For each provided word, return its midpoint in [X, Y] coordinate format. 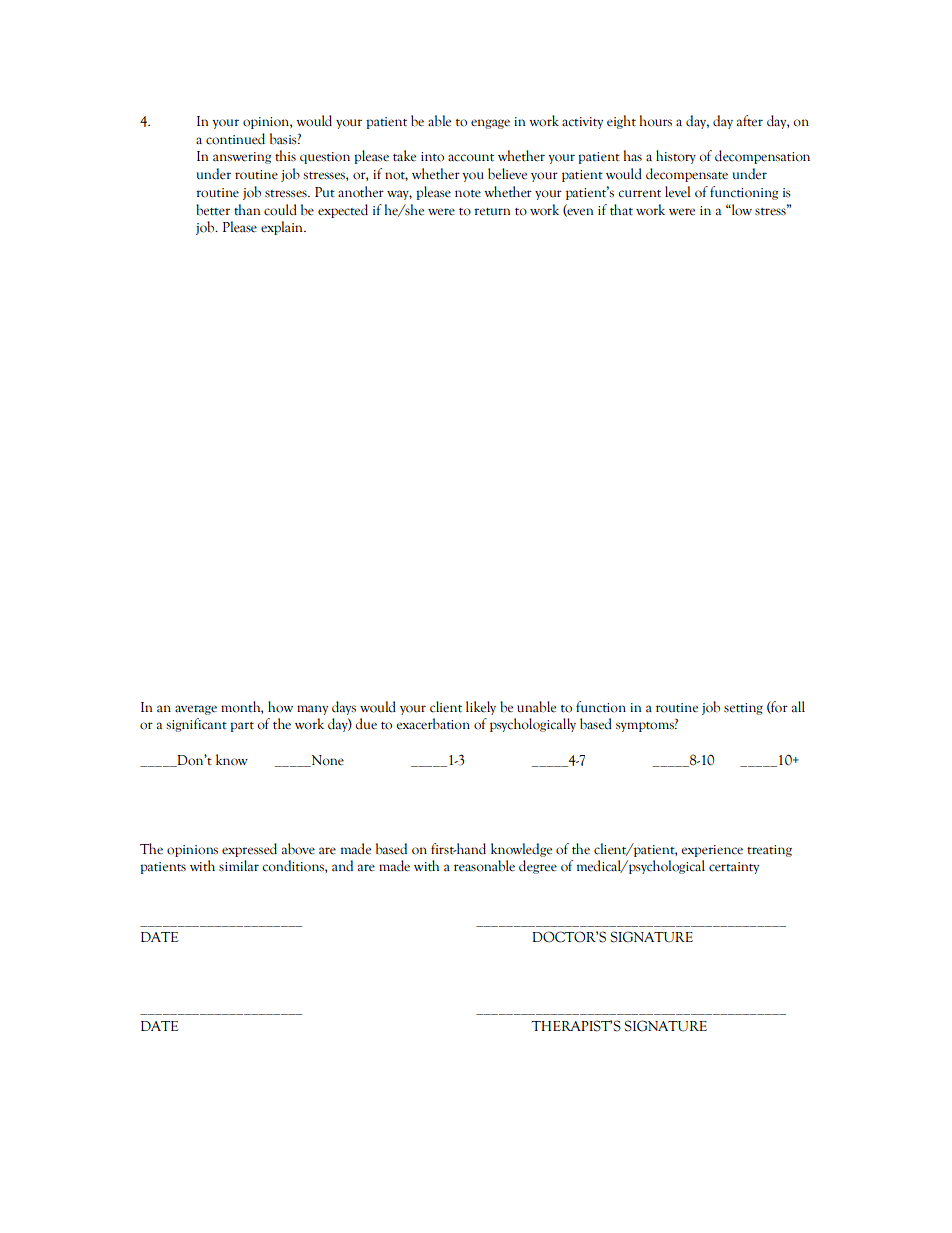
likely [481, 708]
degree [538, 867]
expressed [249, 850]
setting [743, 709]
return [492, 212]
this [285, 156]
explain [283, 228]
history [676, 157]
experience [712, 851]
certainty [734, 868]
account [471, 158]
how [280, 707]
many [312, 710]
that [621, 210]
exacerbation [433, 724]
